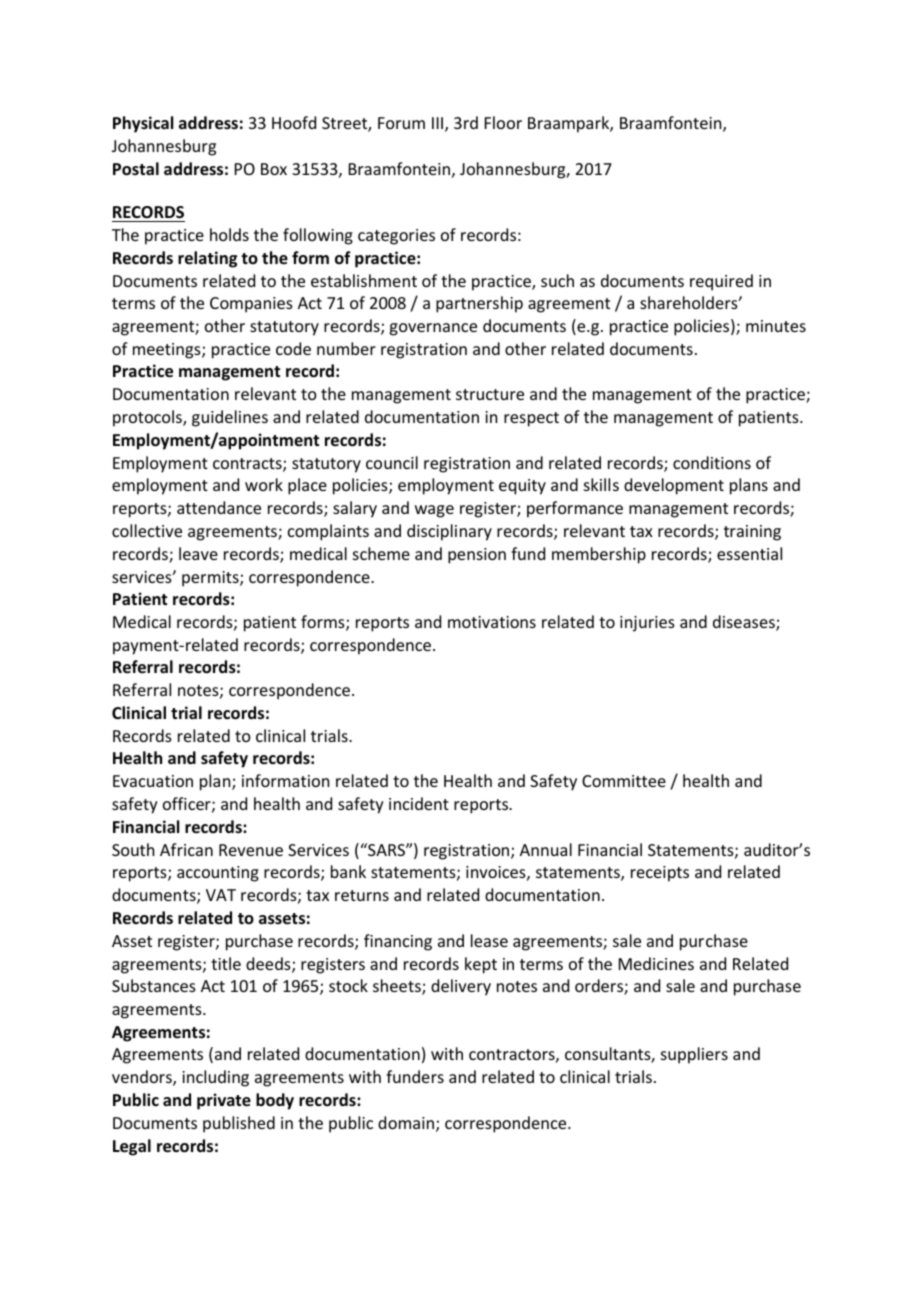 Image resolution: width=924 pixels, height=1308 pixels. What do you see at coordinates (224, 1101) in the page?
I see `private` at bounding box center [224, 1101].
